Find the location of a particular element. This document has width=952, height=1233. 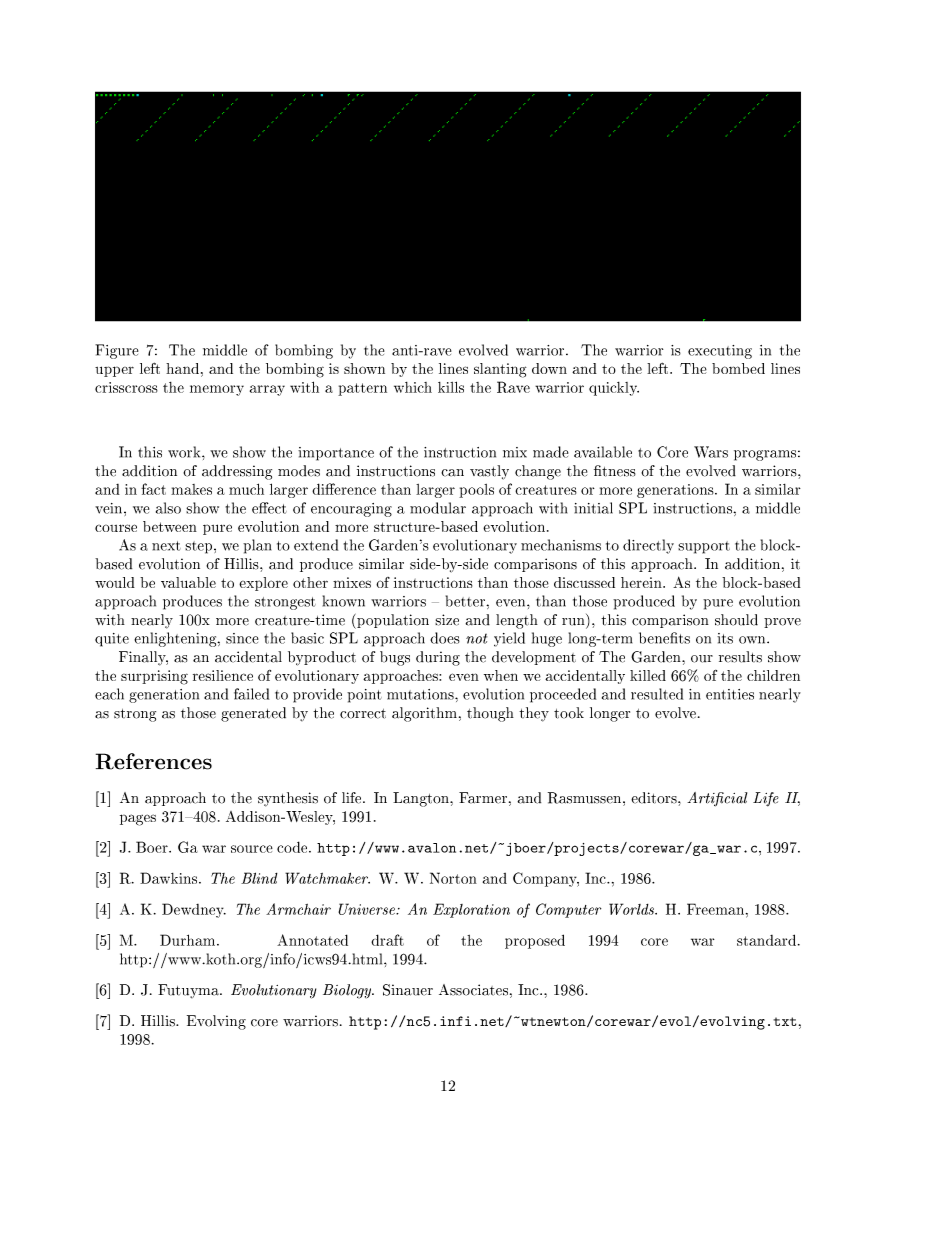

Durham is located at coordinates (189, 940).
